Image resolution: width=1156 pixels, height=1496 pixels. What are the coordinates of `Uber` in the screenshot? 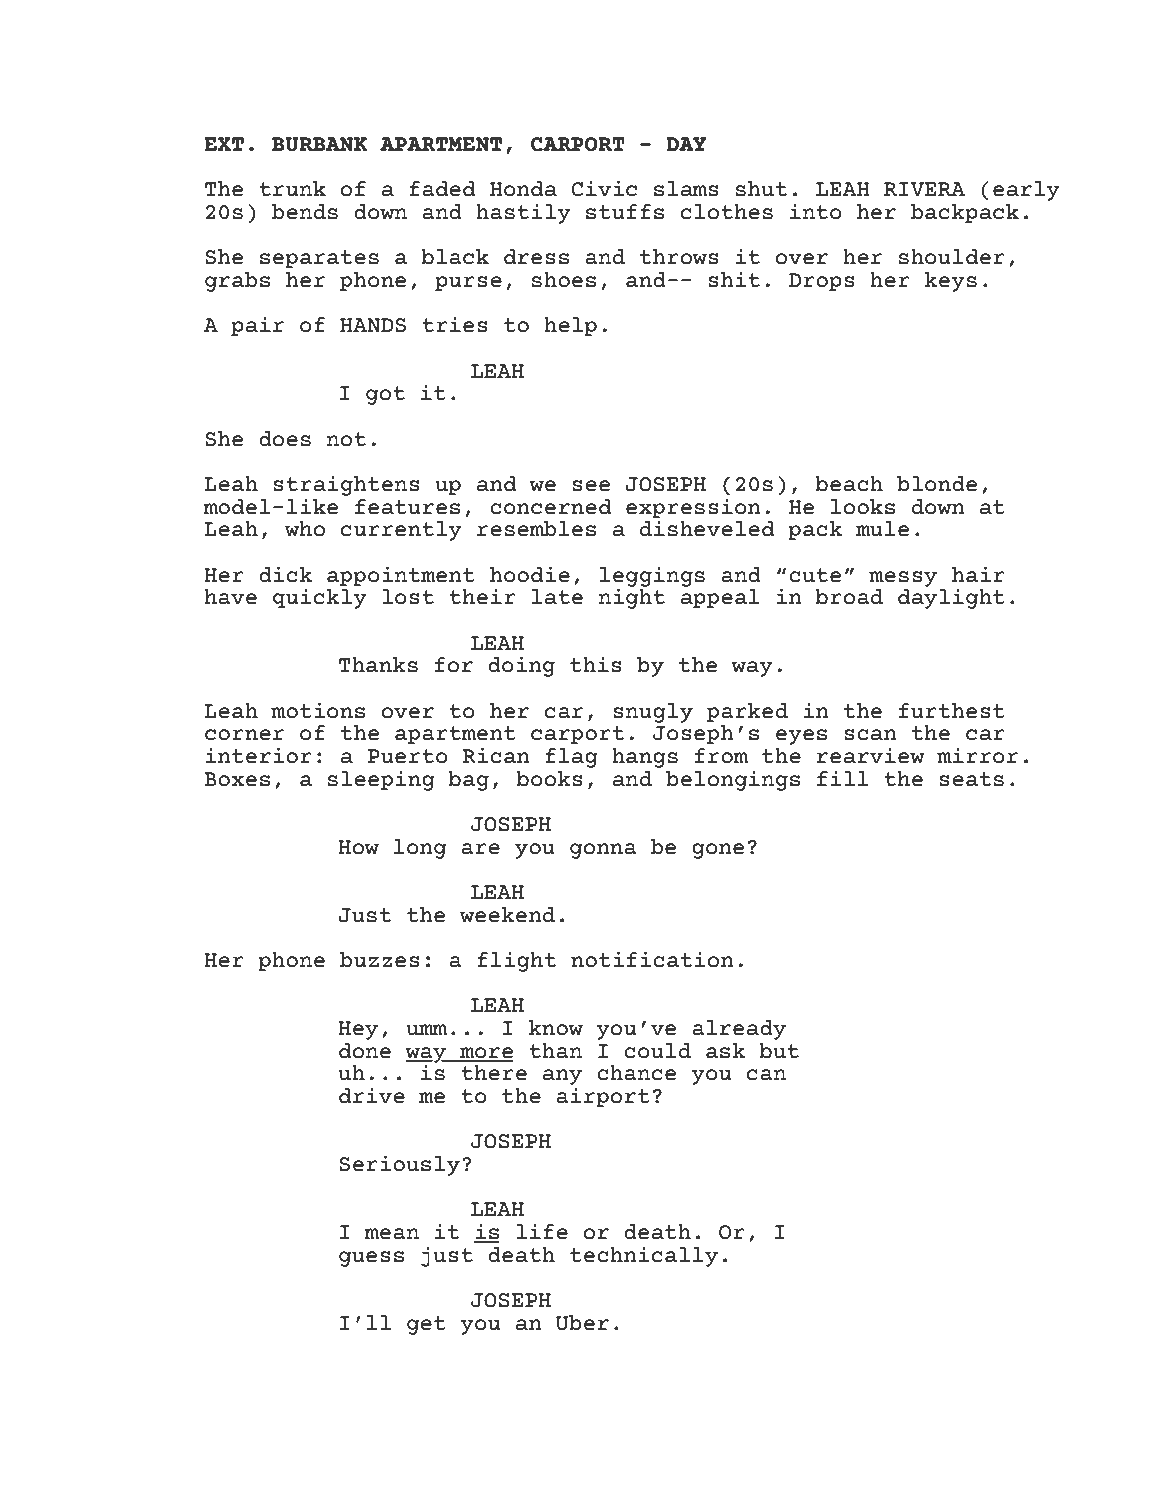 It's located at (582, 1323).
